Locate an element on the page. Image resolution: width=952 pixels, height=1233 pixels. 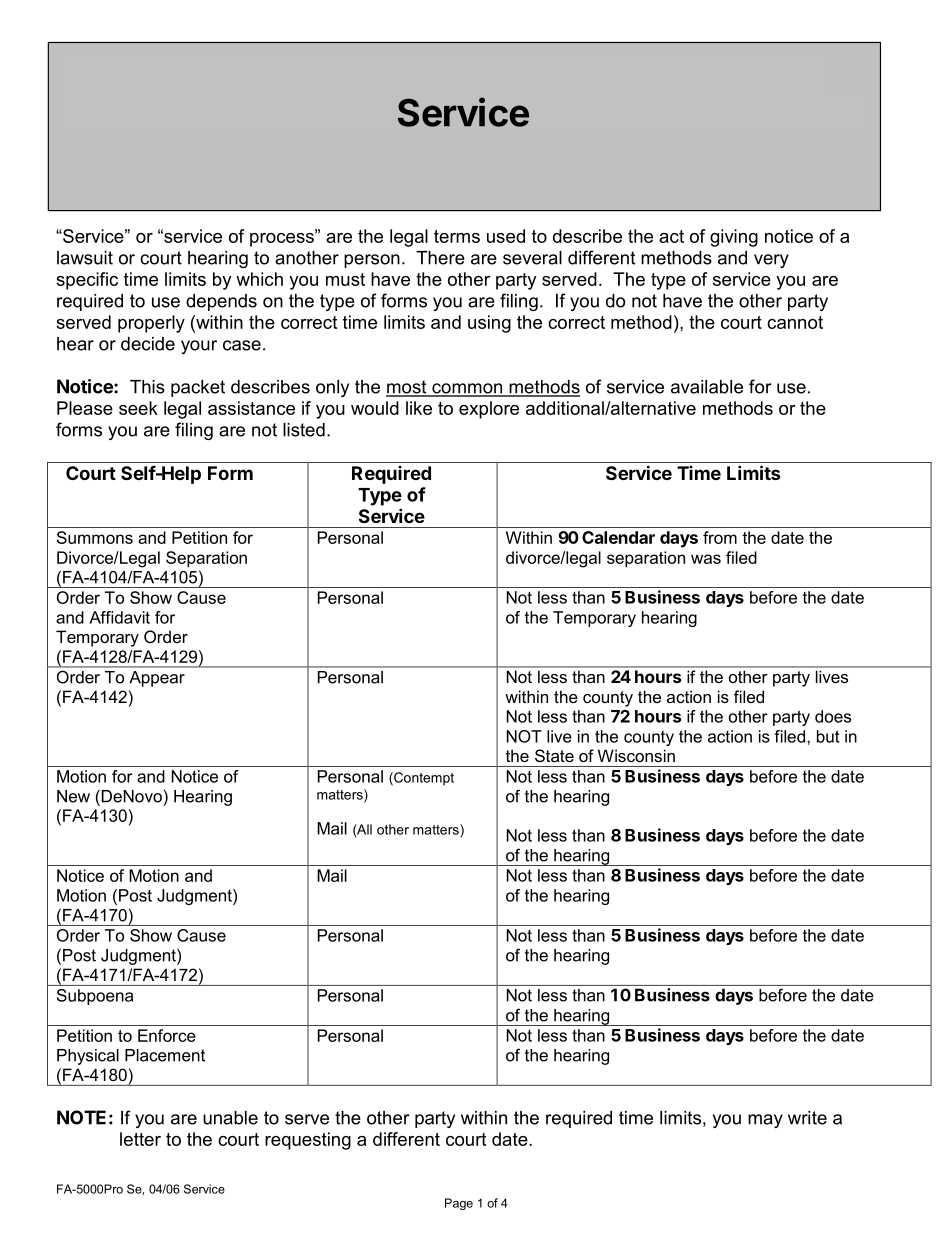
There is located at coordinates (440, 258).
